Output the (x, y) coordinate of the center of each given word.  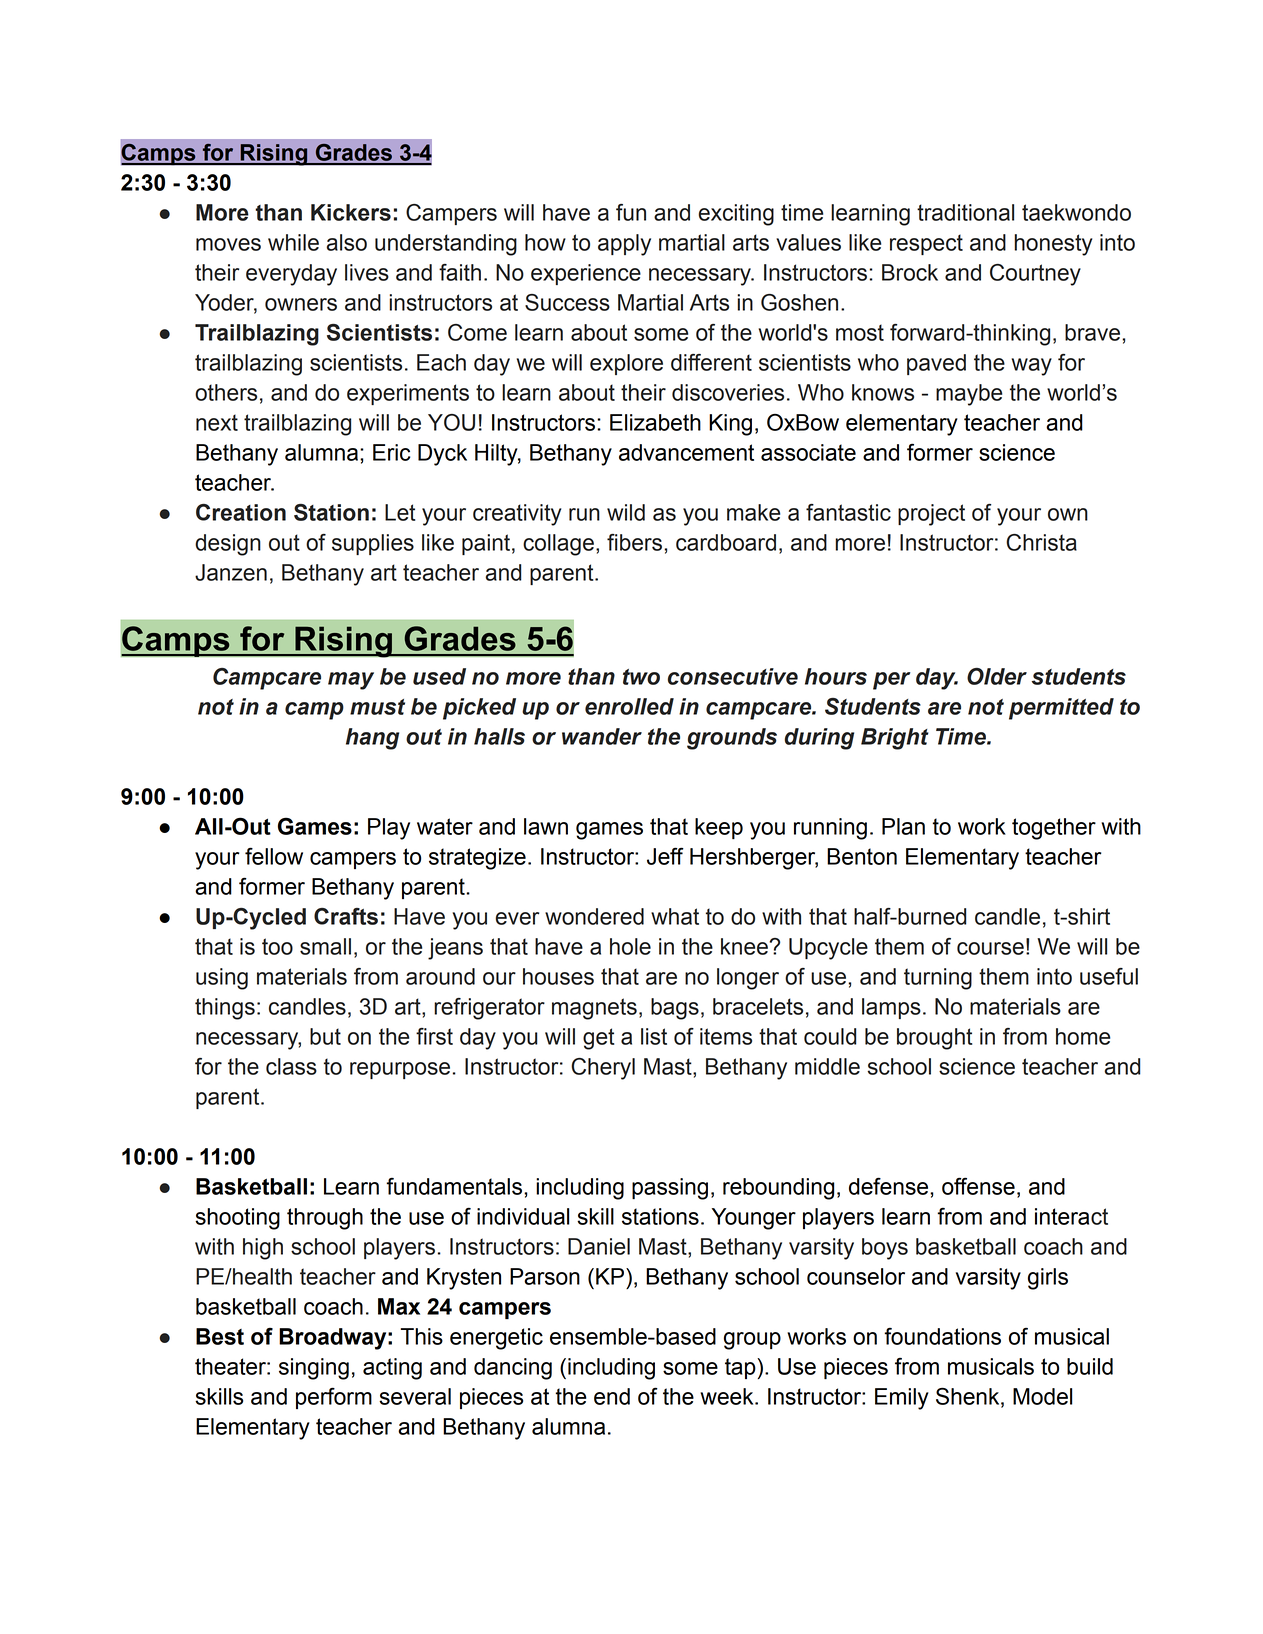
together (1054, 829)
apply (624, 245)
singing (314, 1369)
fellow (274, 856)
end (612, 1396)
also (346, 242)
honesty (1053, 245)
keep (719, 828)
